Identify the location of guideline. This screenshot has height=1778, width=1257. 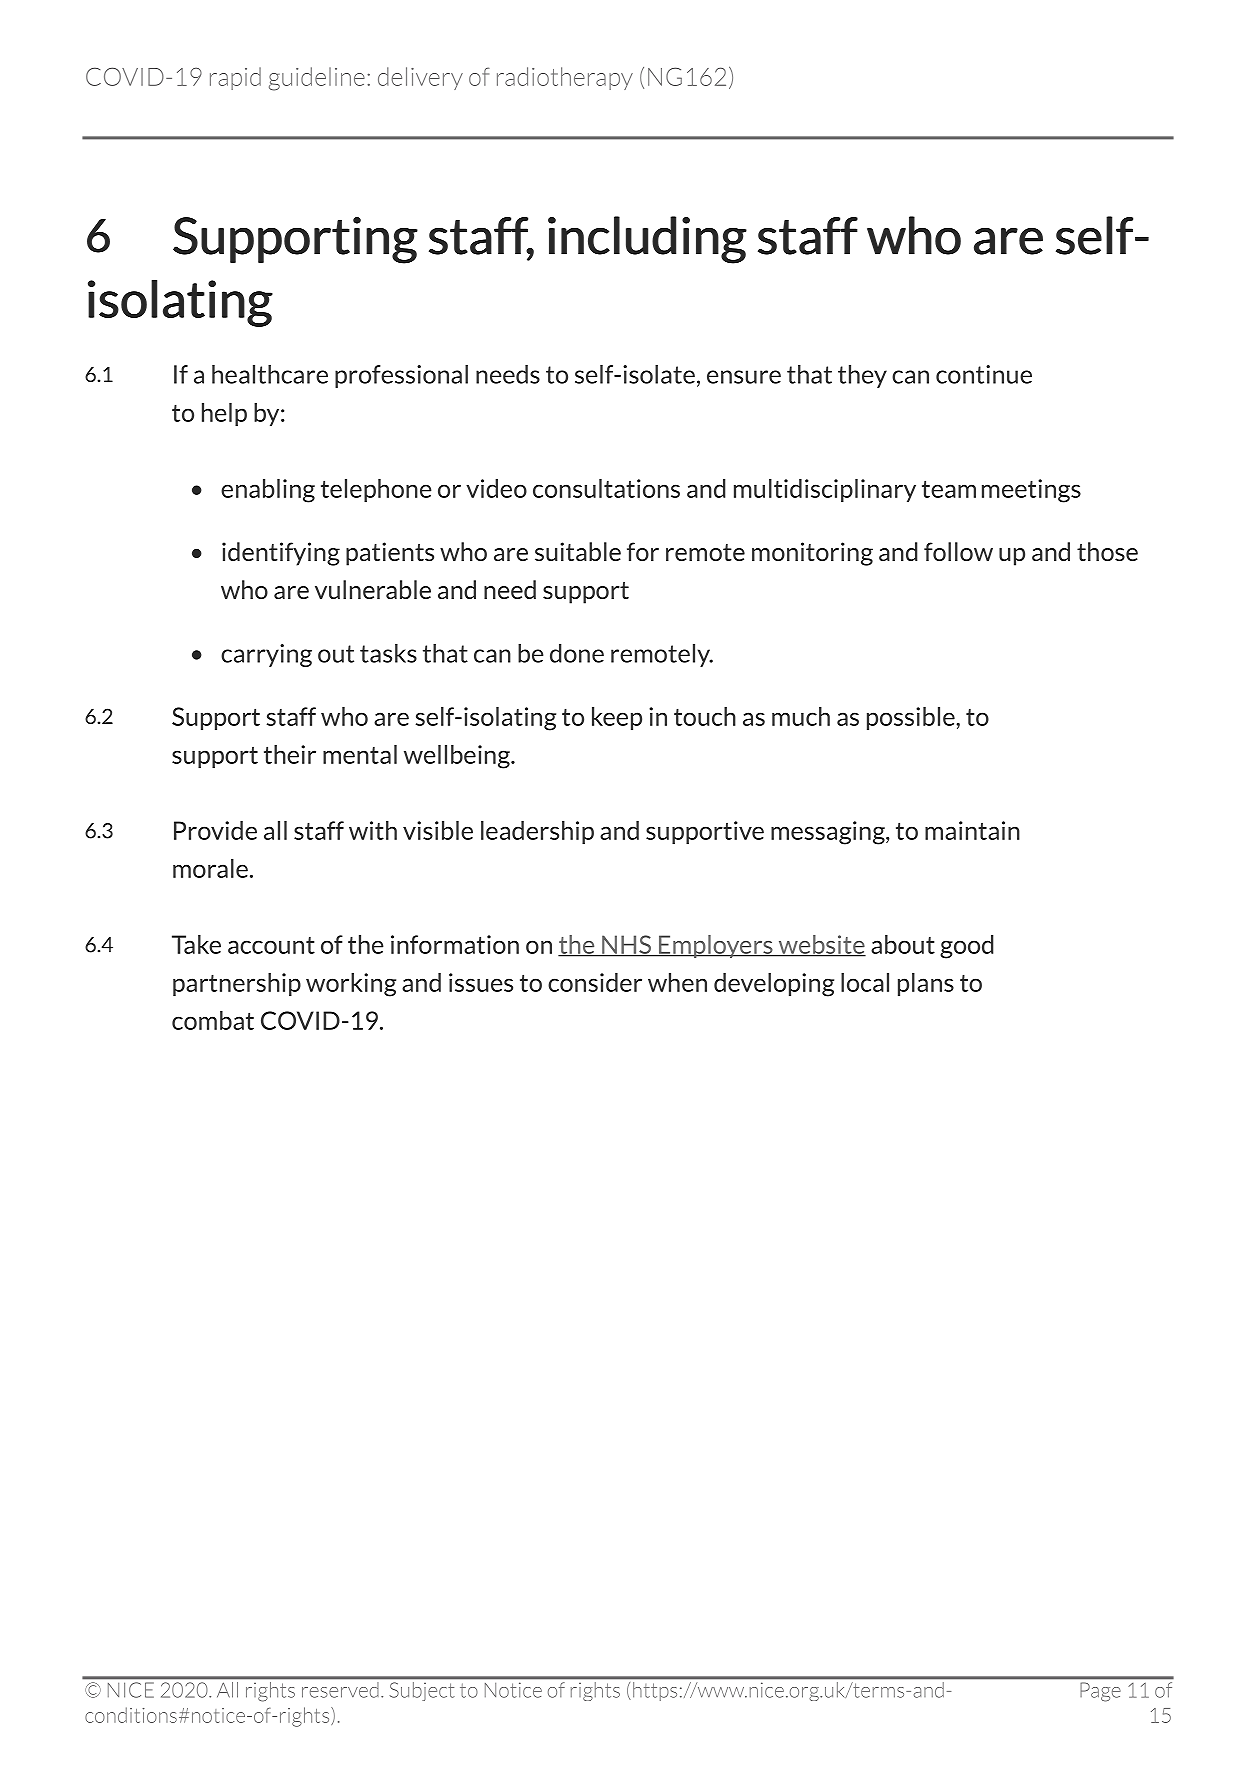
(317, 79).
